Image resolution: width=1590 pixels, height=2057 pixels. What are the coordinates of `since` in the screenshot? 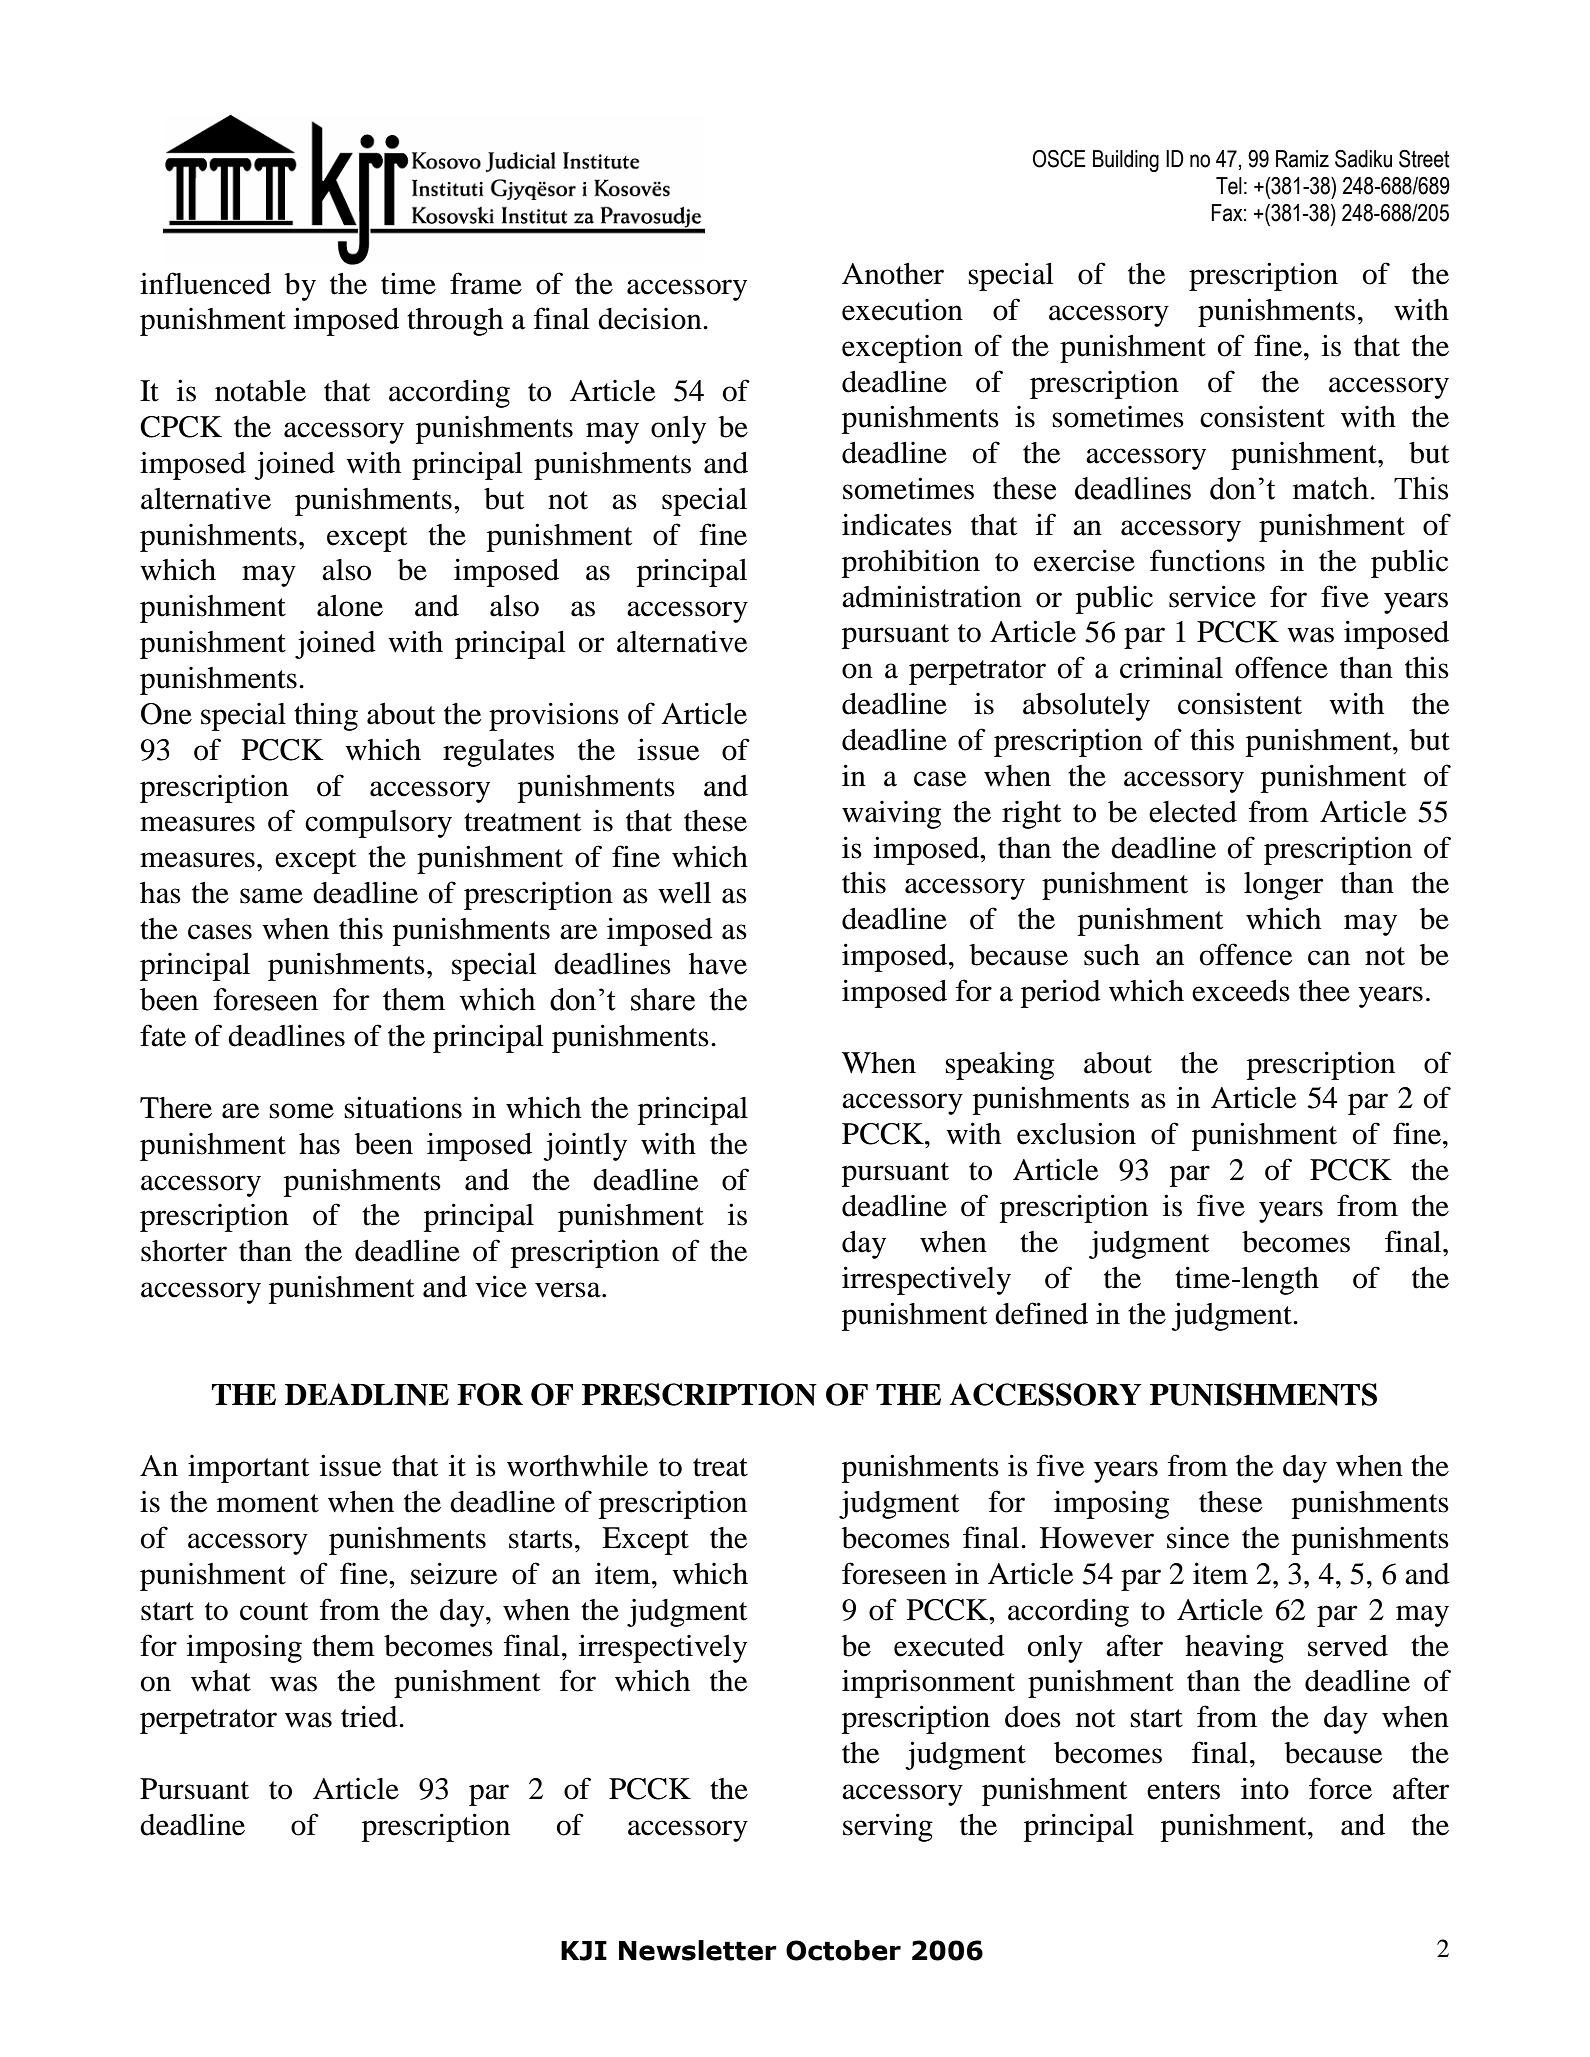 It's located at (1198, 1538).
